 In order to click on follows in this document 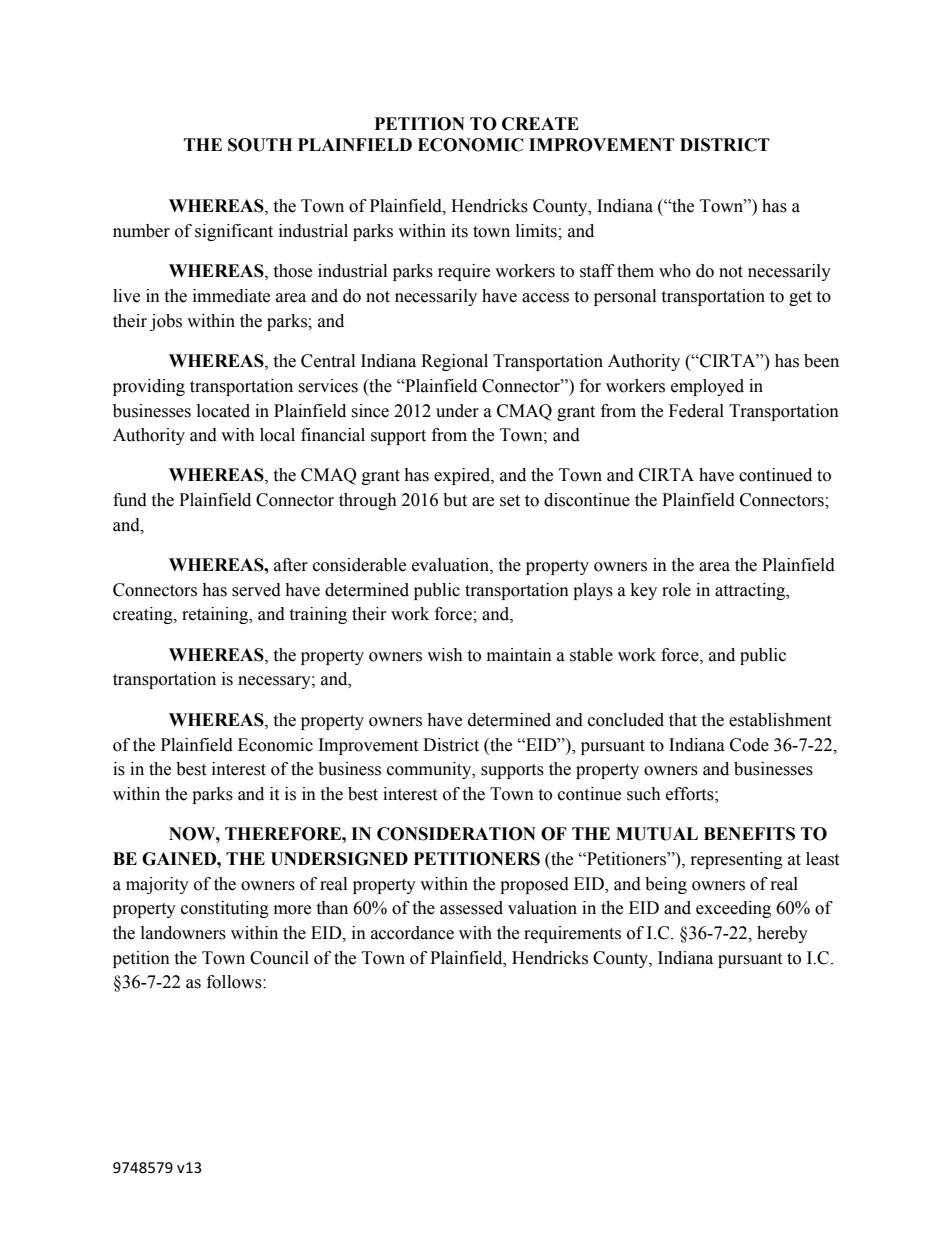, I will do `click(235, 982)`.
